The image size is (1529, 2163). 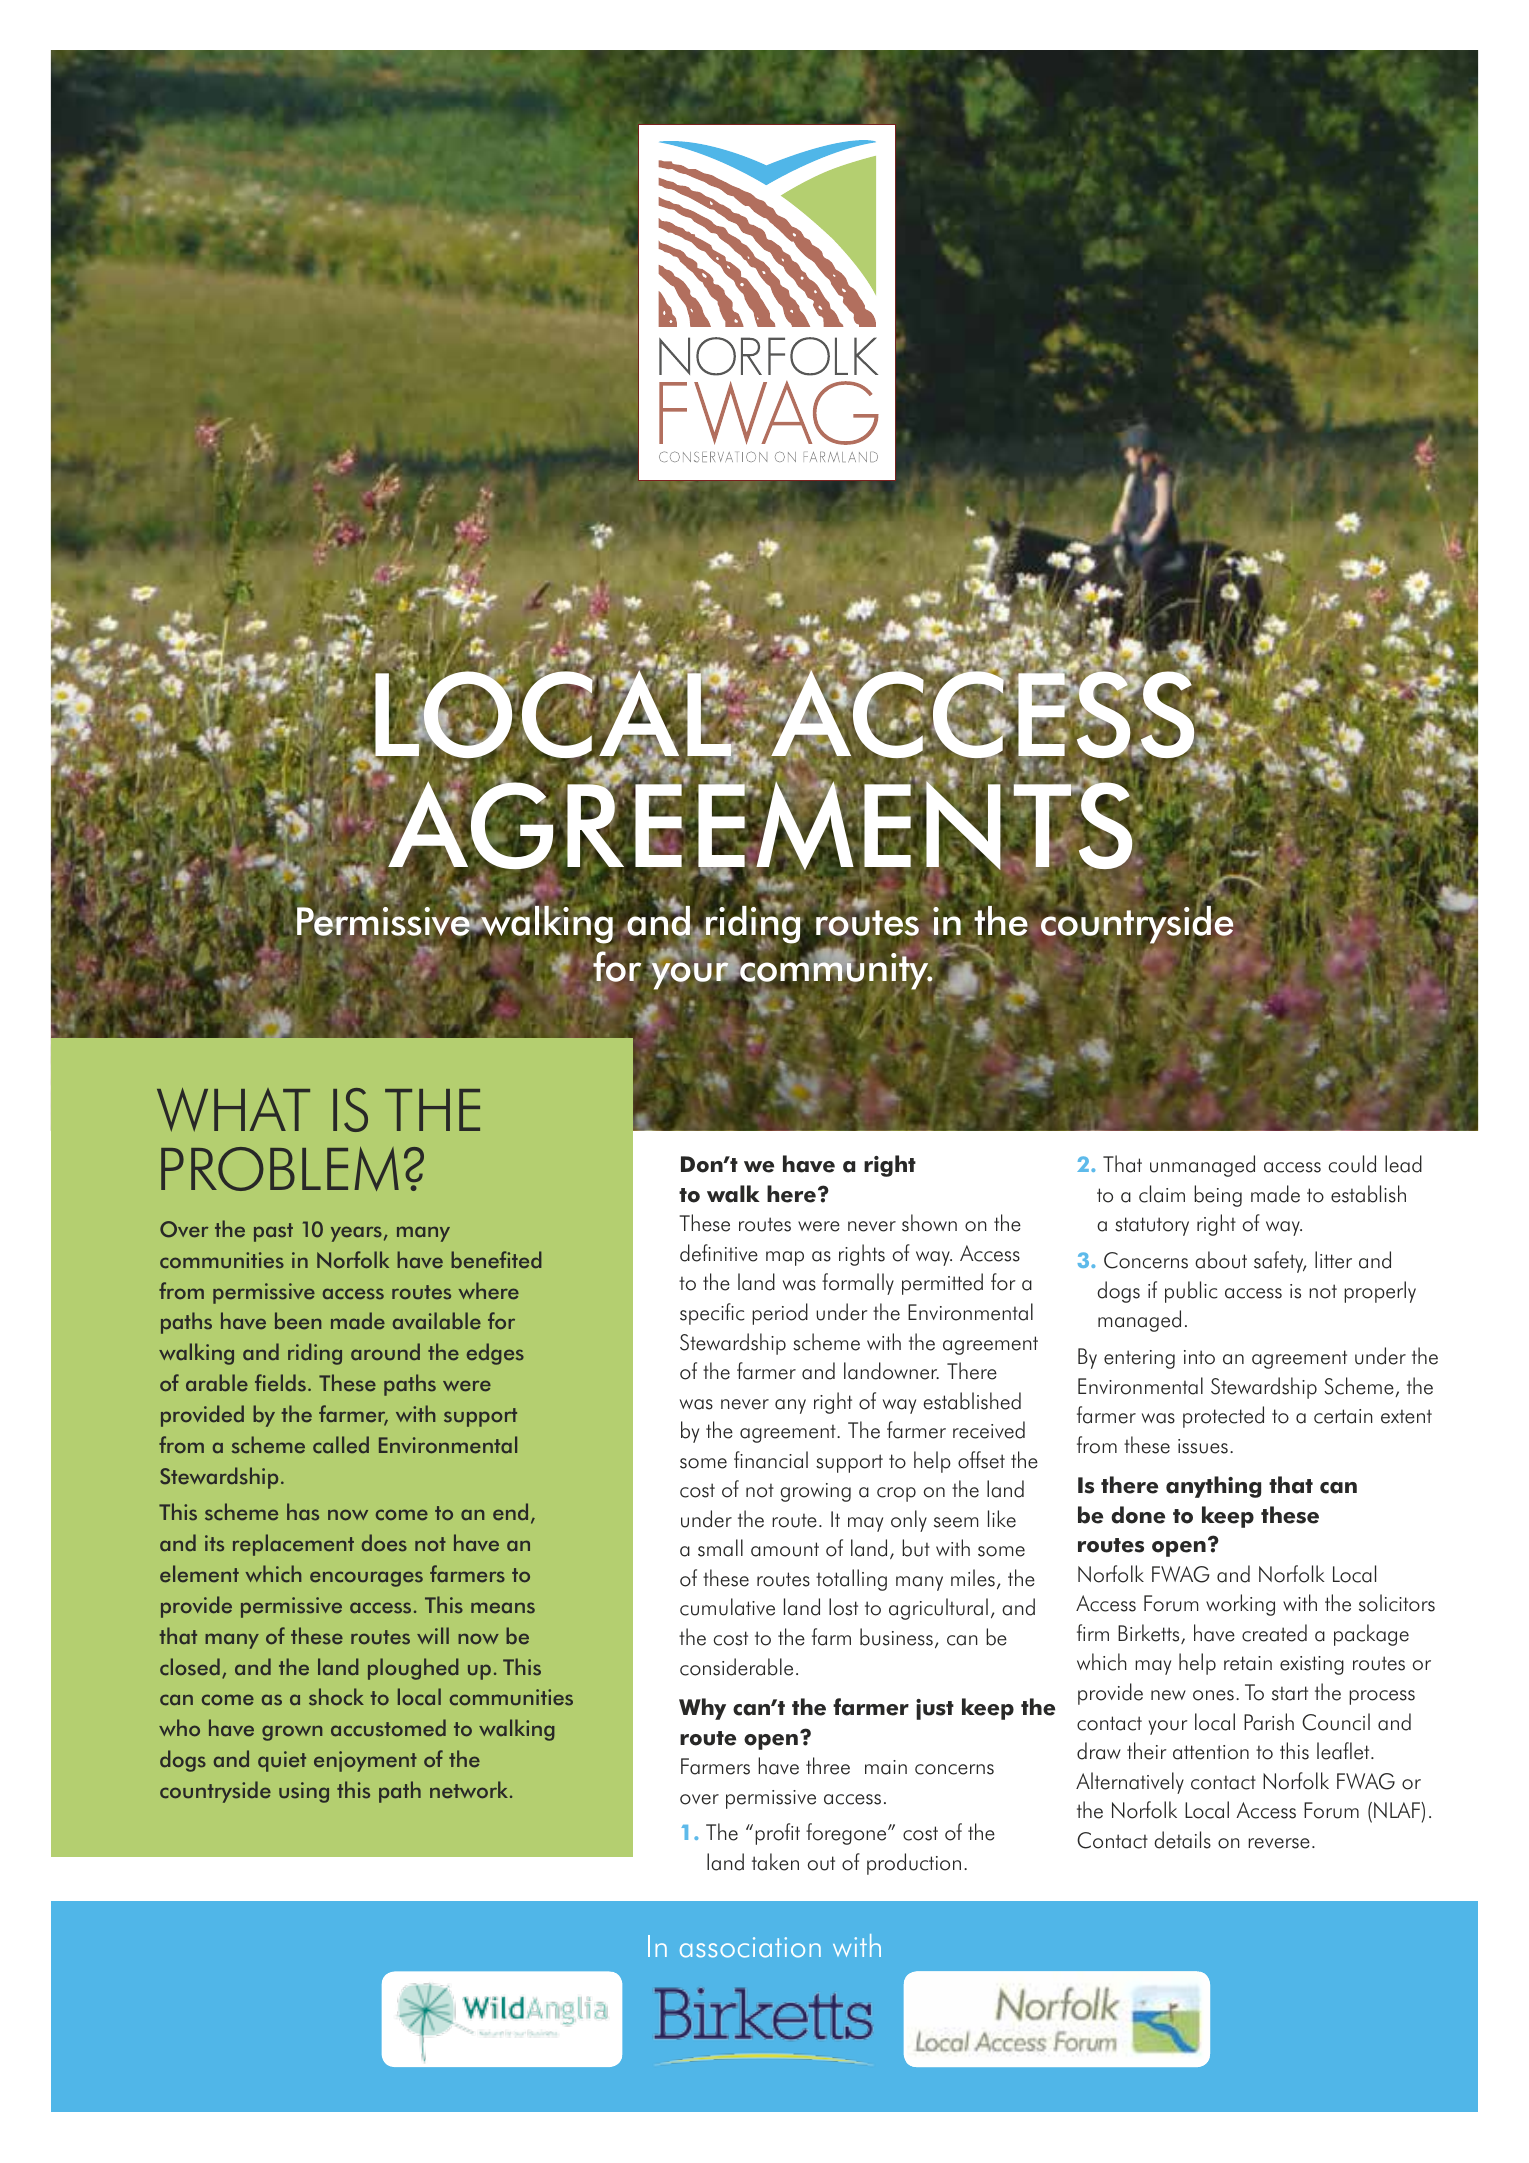 I want to click on done, so click(x=1138, y=1515).
